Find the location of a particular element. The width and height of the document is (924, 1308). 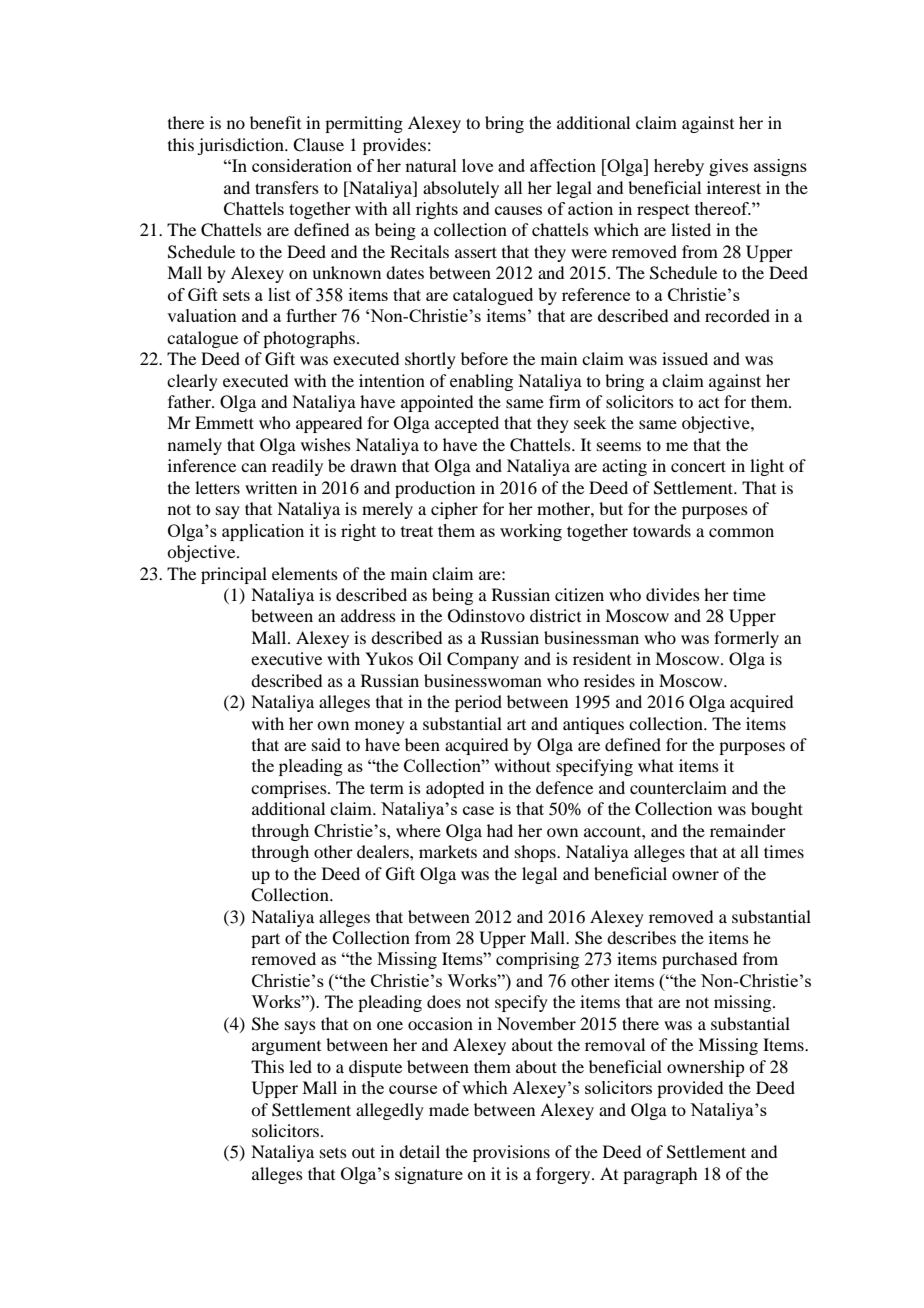

comprises is located at coordinates (290, 789).
